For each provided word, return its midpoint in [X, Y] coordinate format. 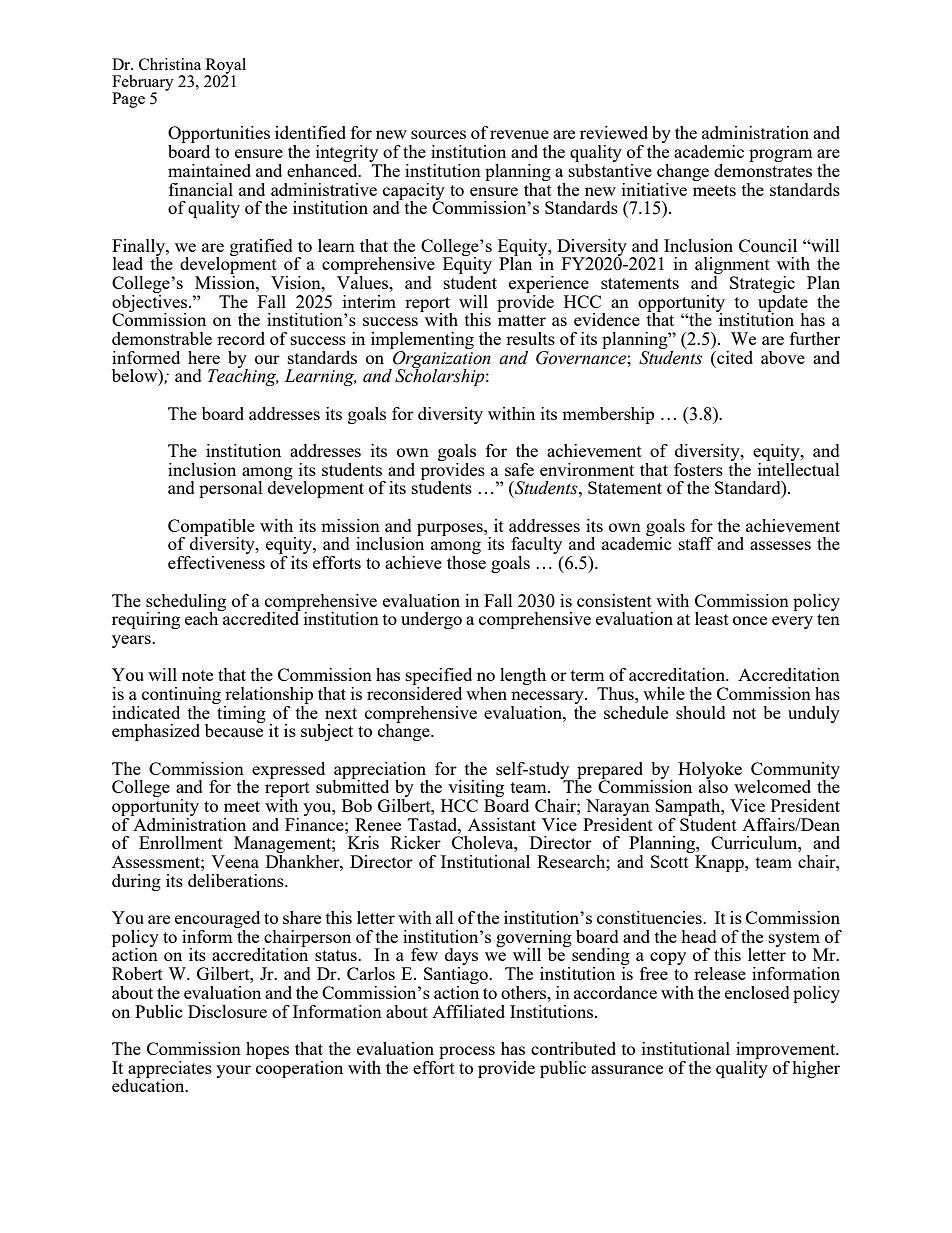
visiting [476, 790]
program [781, 155]
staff [696, 543]
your [233, 1071]
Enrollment [181, 842]
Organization [441, 360]
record [241, 338]
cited [734, 357]
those [466, 562]
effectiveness [216, 562]
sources [438, 134]
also [713, 785]
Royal [226, 67]
